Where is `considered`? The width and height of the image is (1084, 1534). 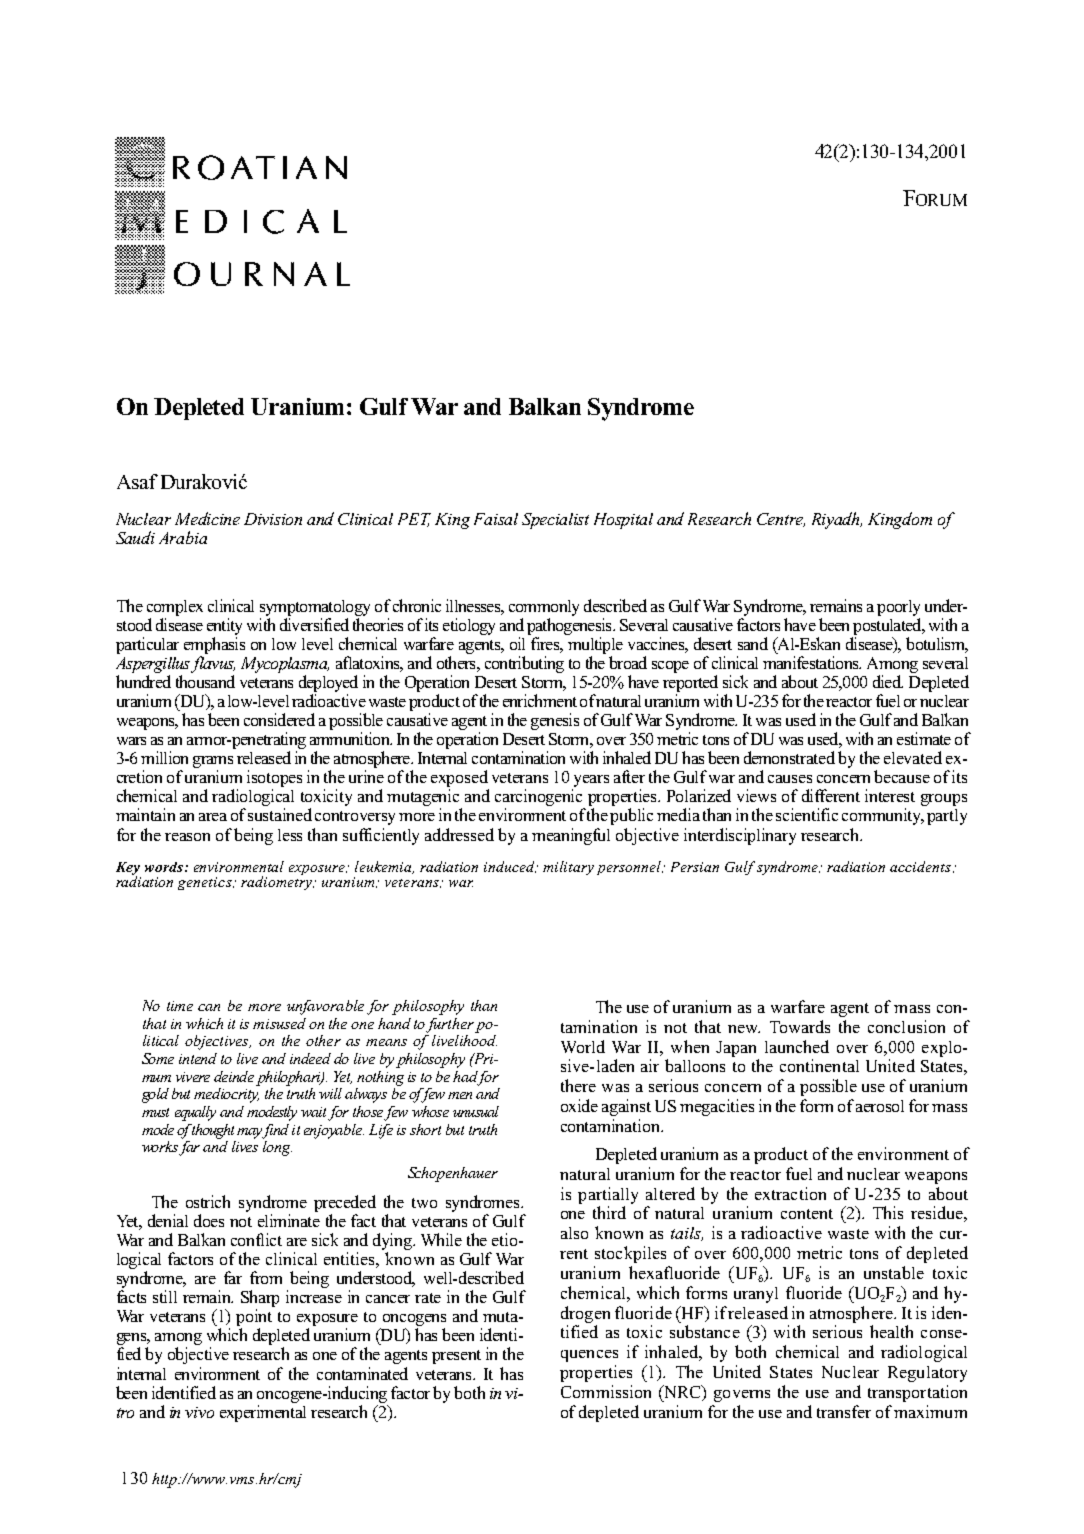 considered is located at coordinates (279, 719).
